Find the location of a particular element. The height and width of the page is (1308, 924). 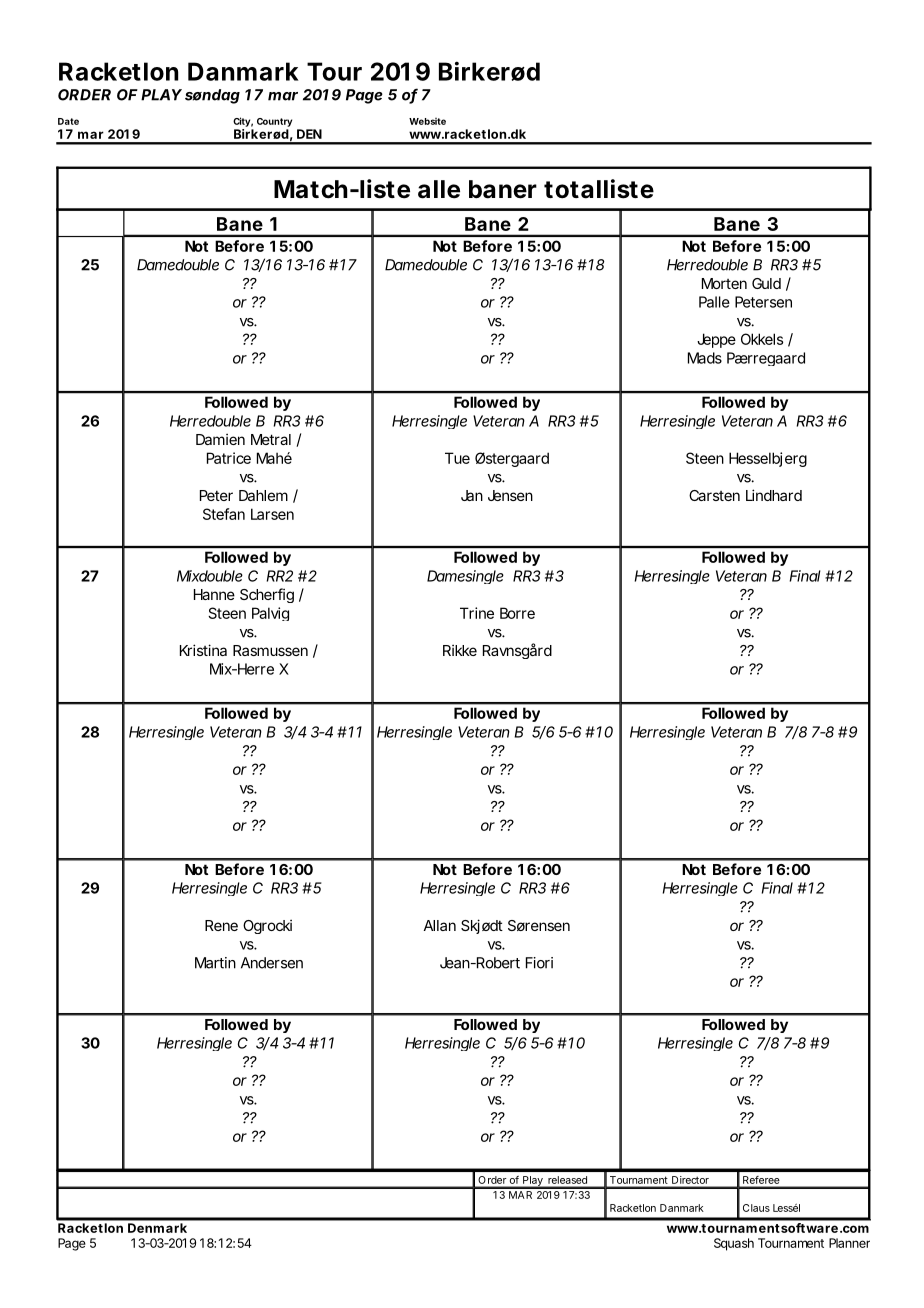

Stefan is located at coordinates (224, 514).
